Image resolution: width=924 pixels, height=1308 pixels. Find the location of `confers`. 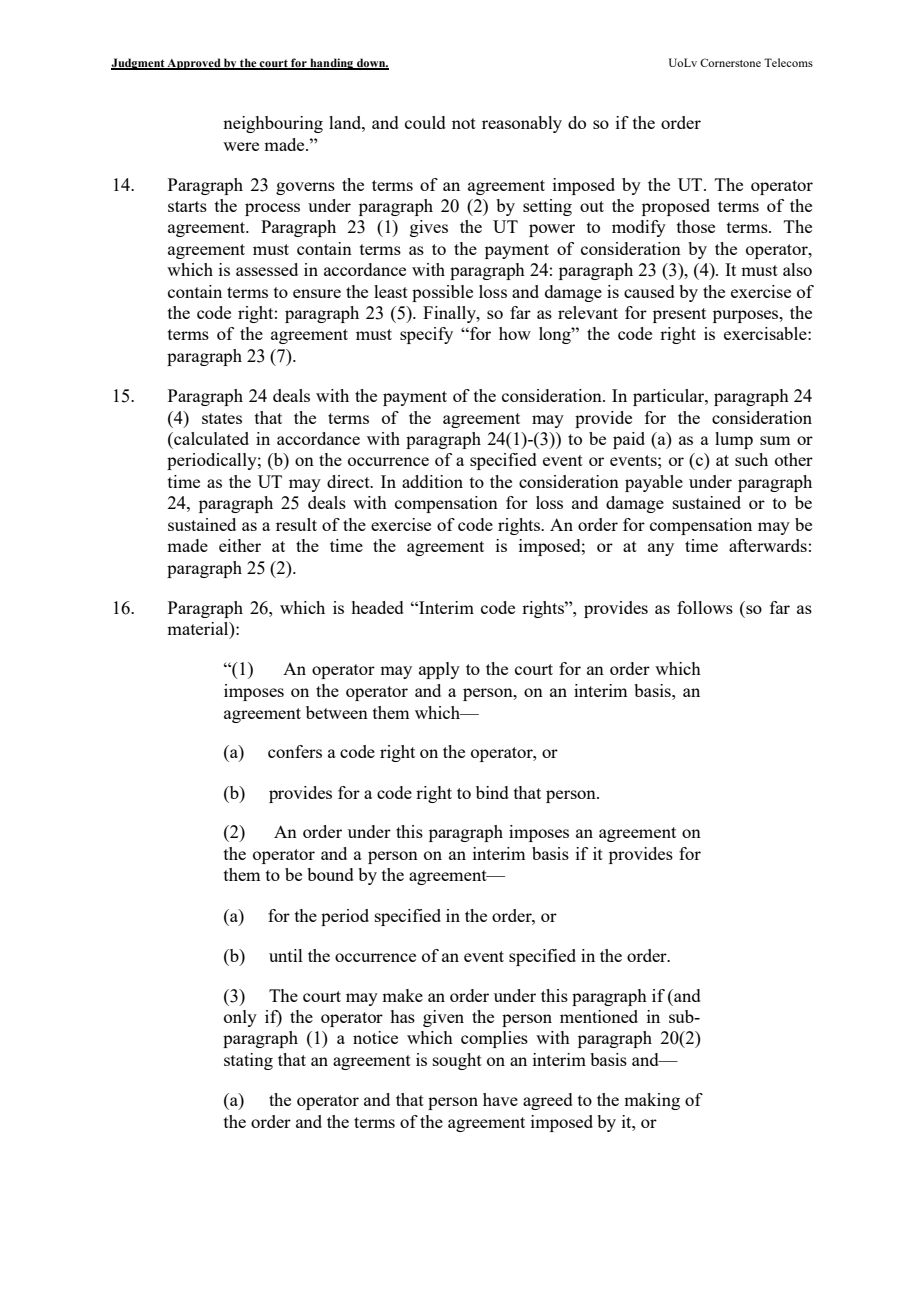

confers is located at coordinates (295, 751).
